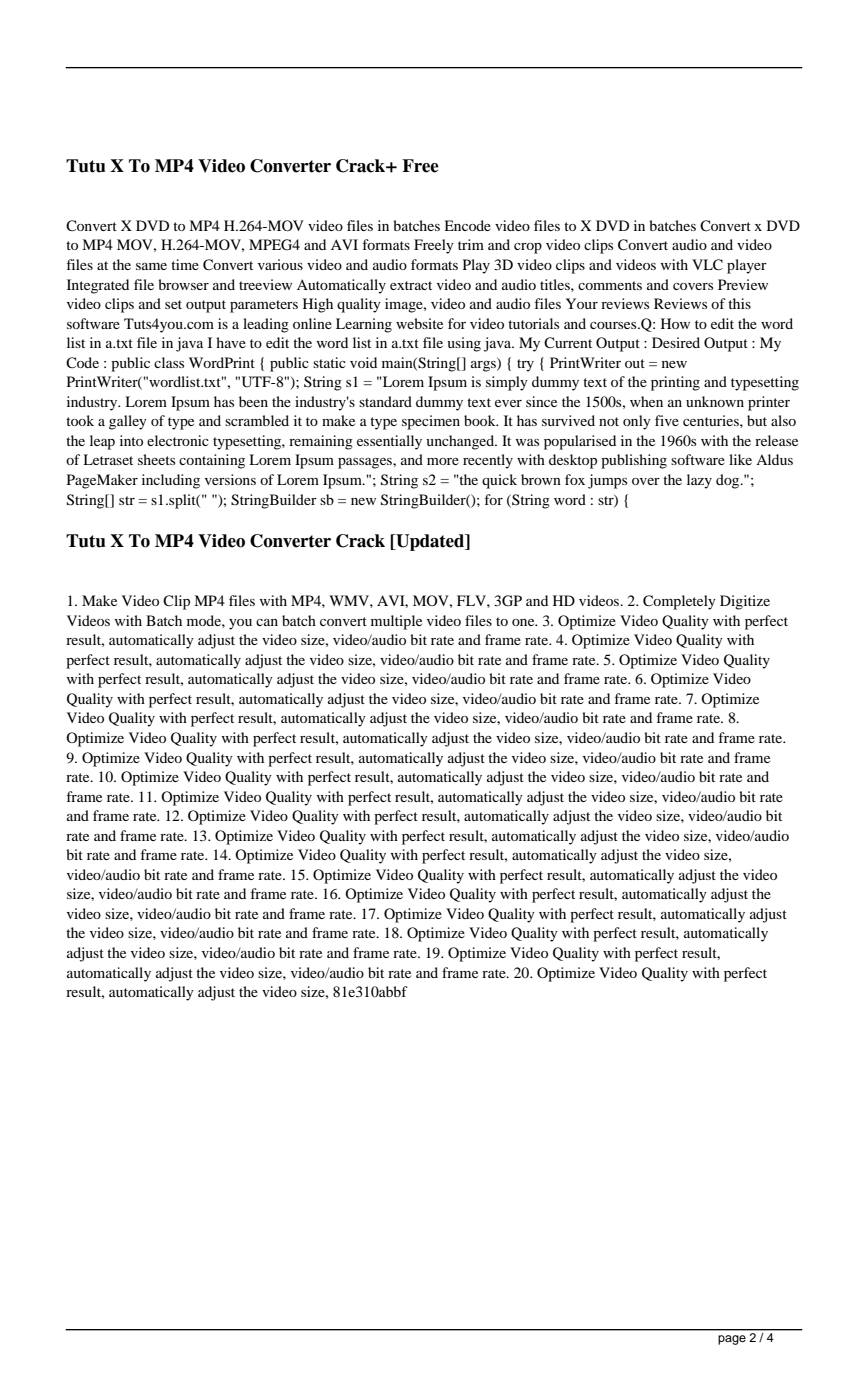  I want to click on can, so click(267, 622).
